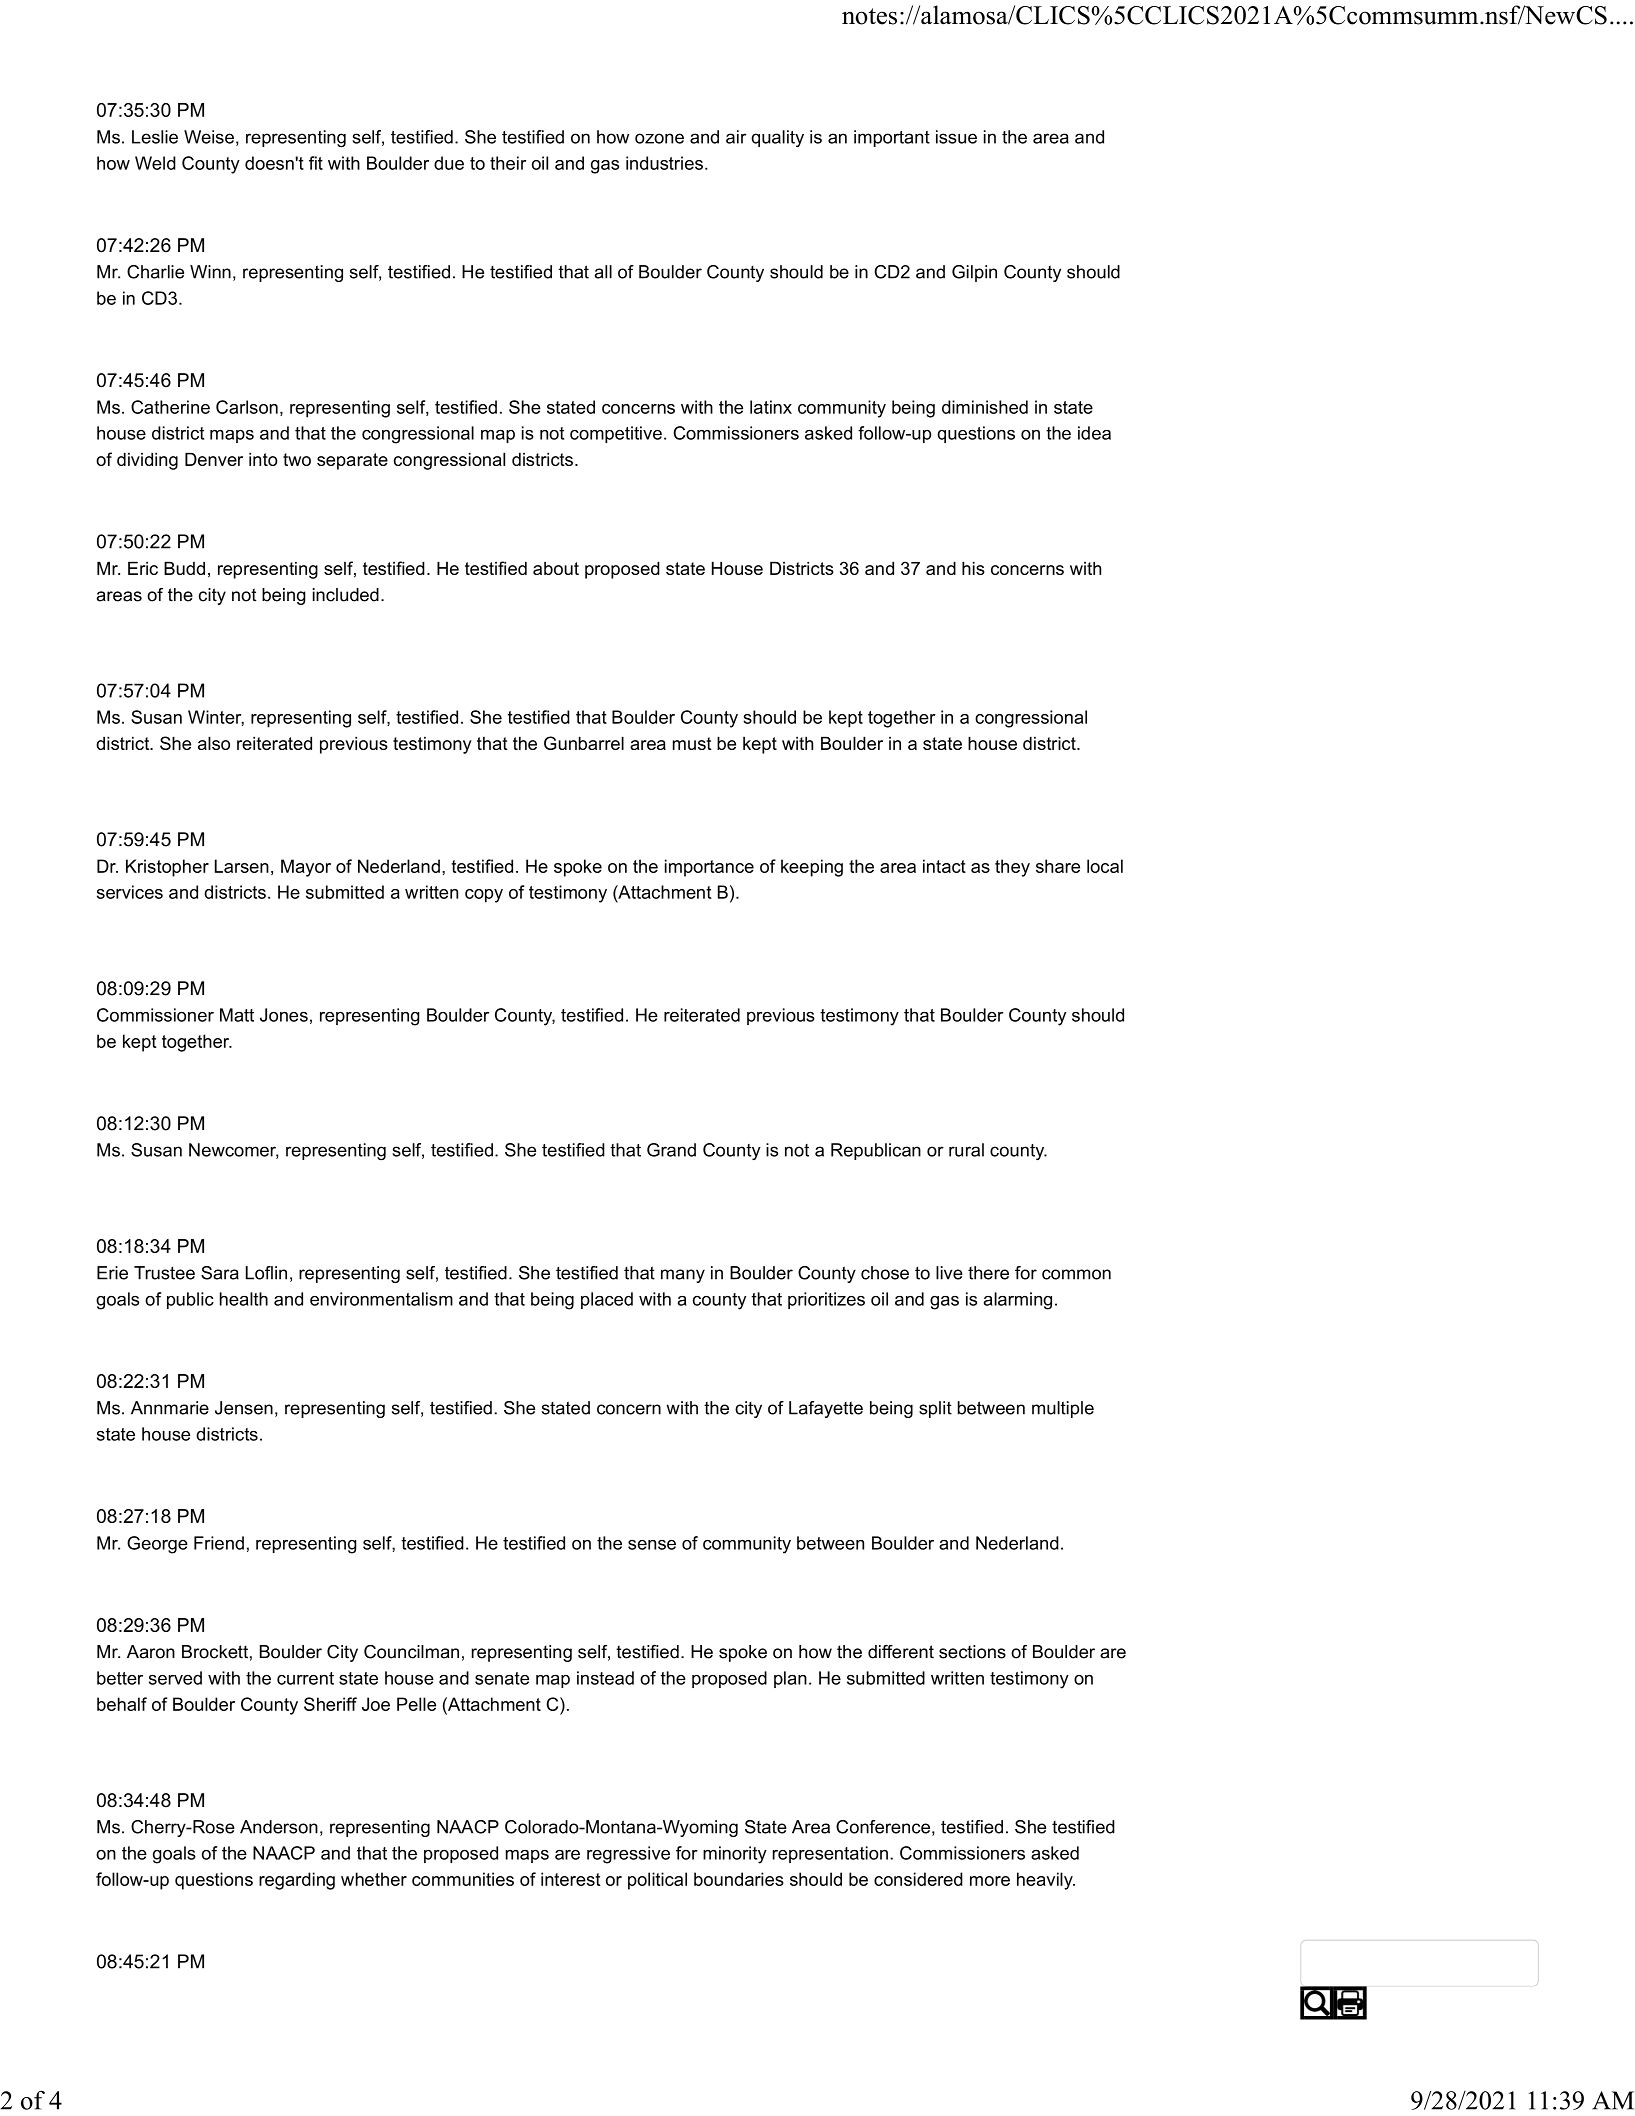 Image resolution: width=1635 pixels, height=2116 pixels. I want to click on split, so click(935, 1409).
